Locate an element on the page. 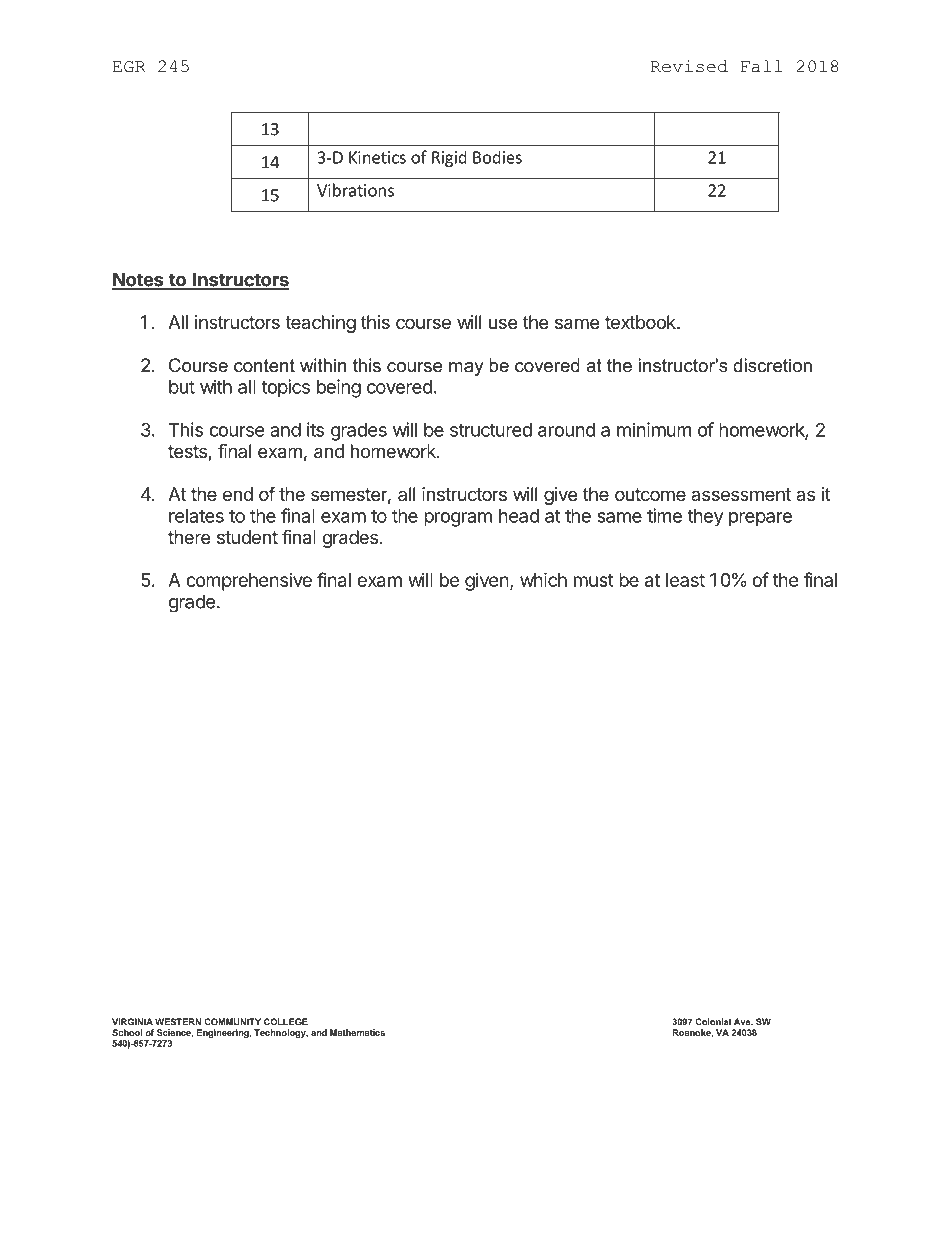 The height and width of the image is (1233, 952). EGR is located at coordinates (129, 67).
